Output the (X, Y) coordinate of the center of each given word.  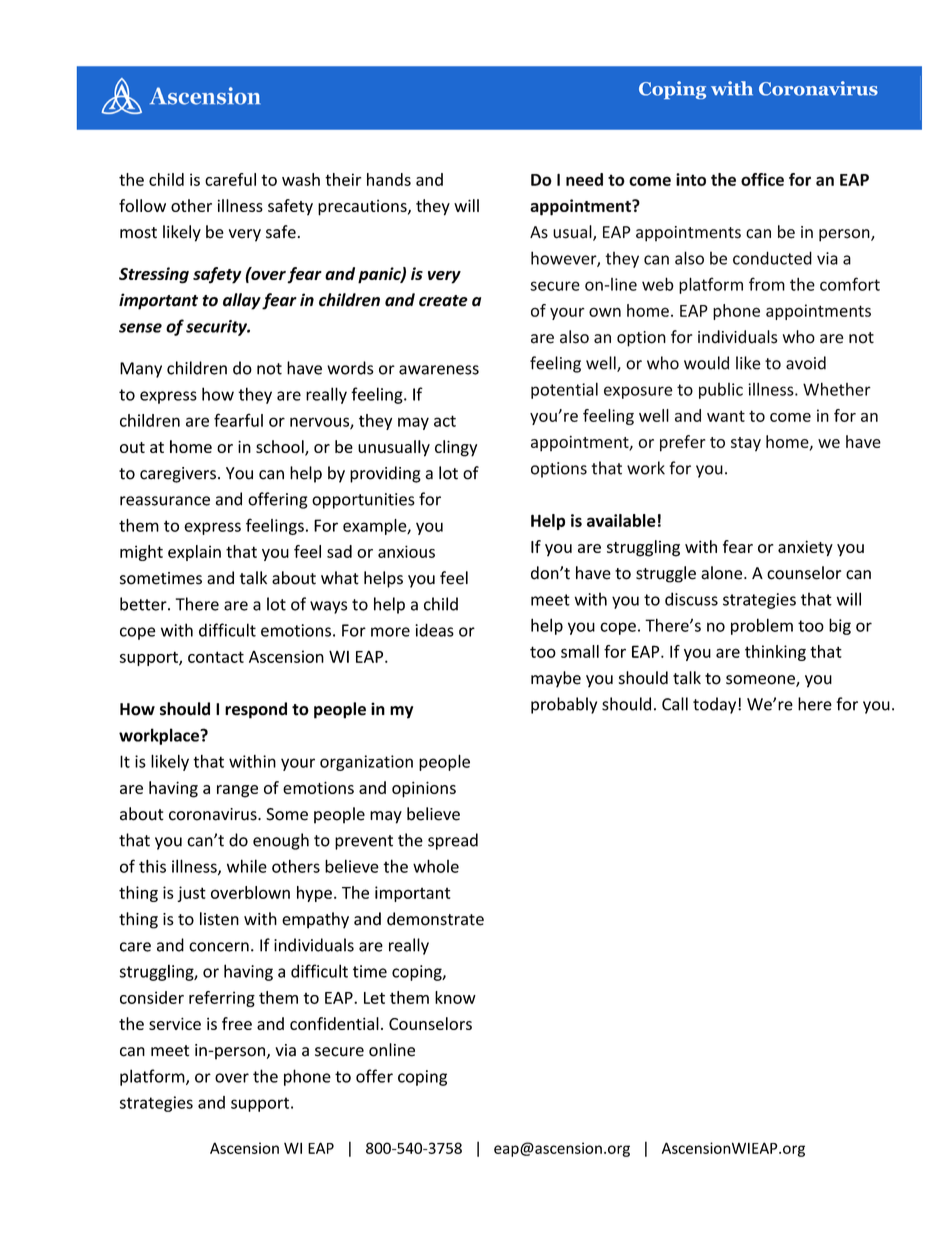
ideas (434, 630)
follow (142, 205)
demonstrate (435, 919)
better (144, 604)
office (762, 179)
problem (762, 626)
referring (222, 999)
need (584, 179)
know (455, 997)
